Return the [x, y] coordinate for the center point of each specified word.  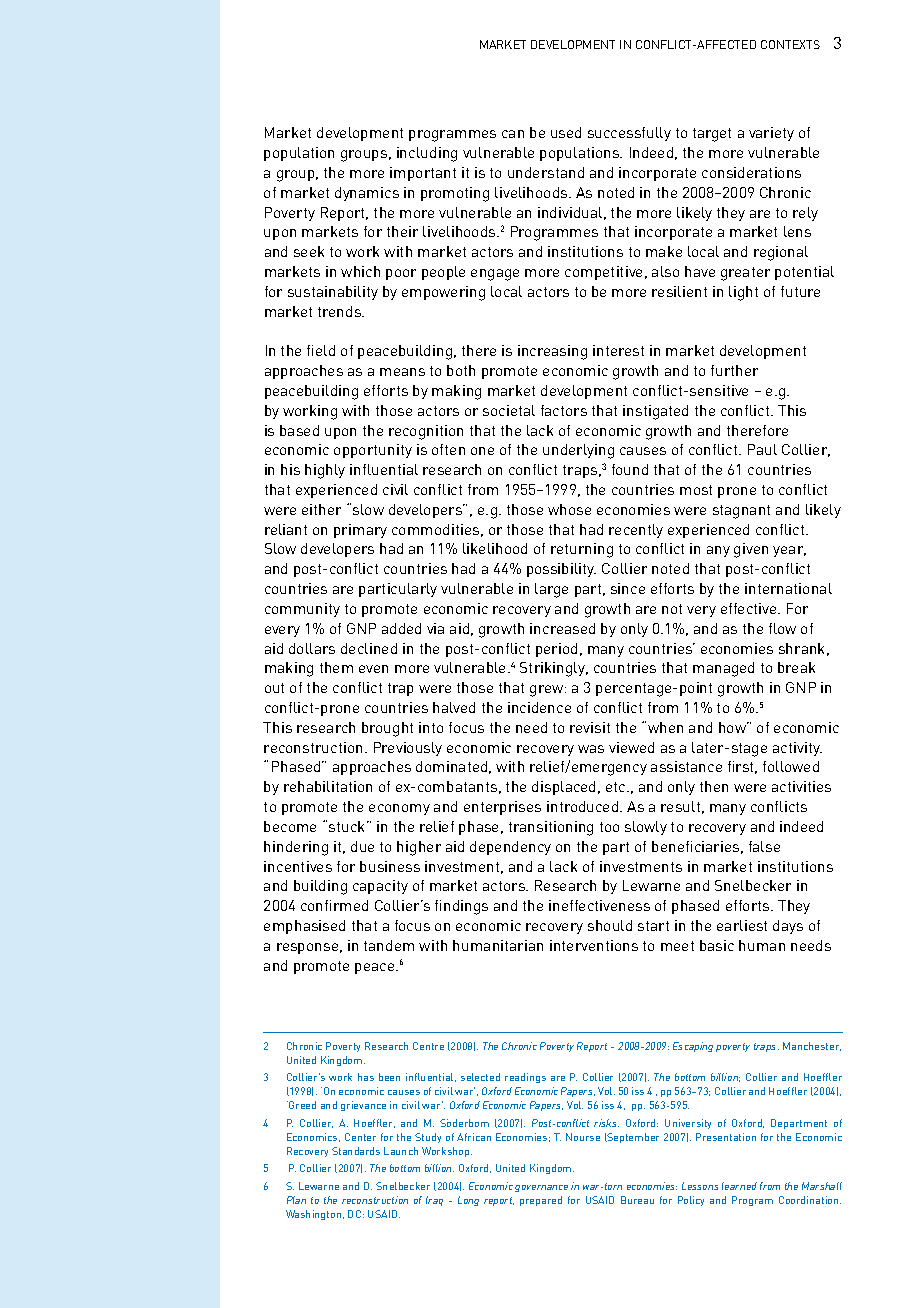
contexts [790, 44]
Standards [356, 1151]
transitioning [551, 828]
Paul [762, 449]
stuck [348, 826]
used [566, 132]
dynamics [367, 194]
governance [541, 1188]
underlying [578, 451]
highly [325, 471]
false [764, 846]
